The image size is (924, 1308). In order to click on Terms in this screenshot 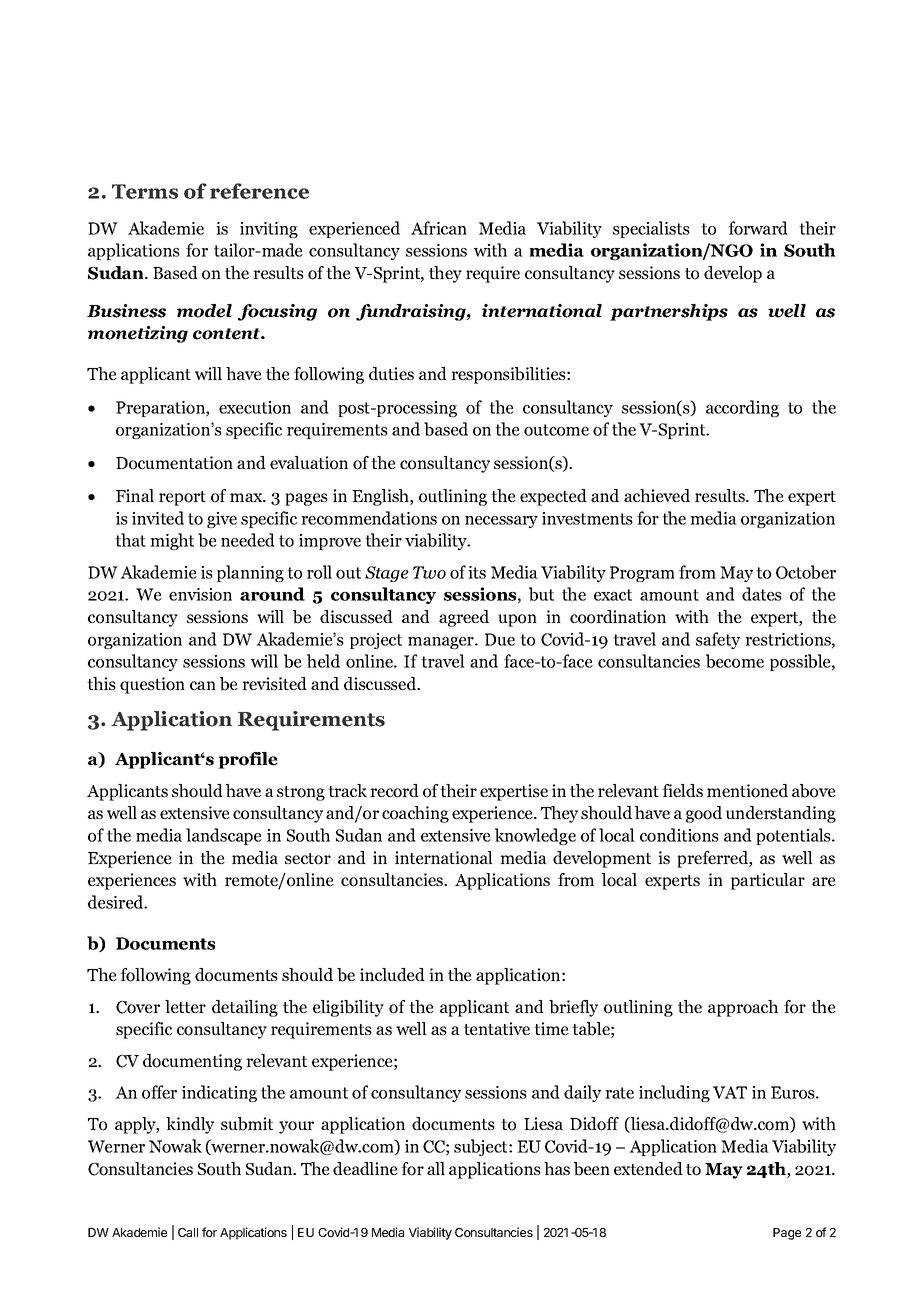, I will do `click(145, 191)`.
